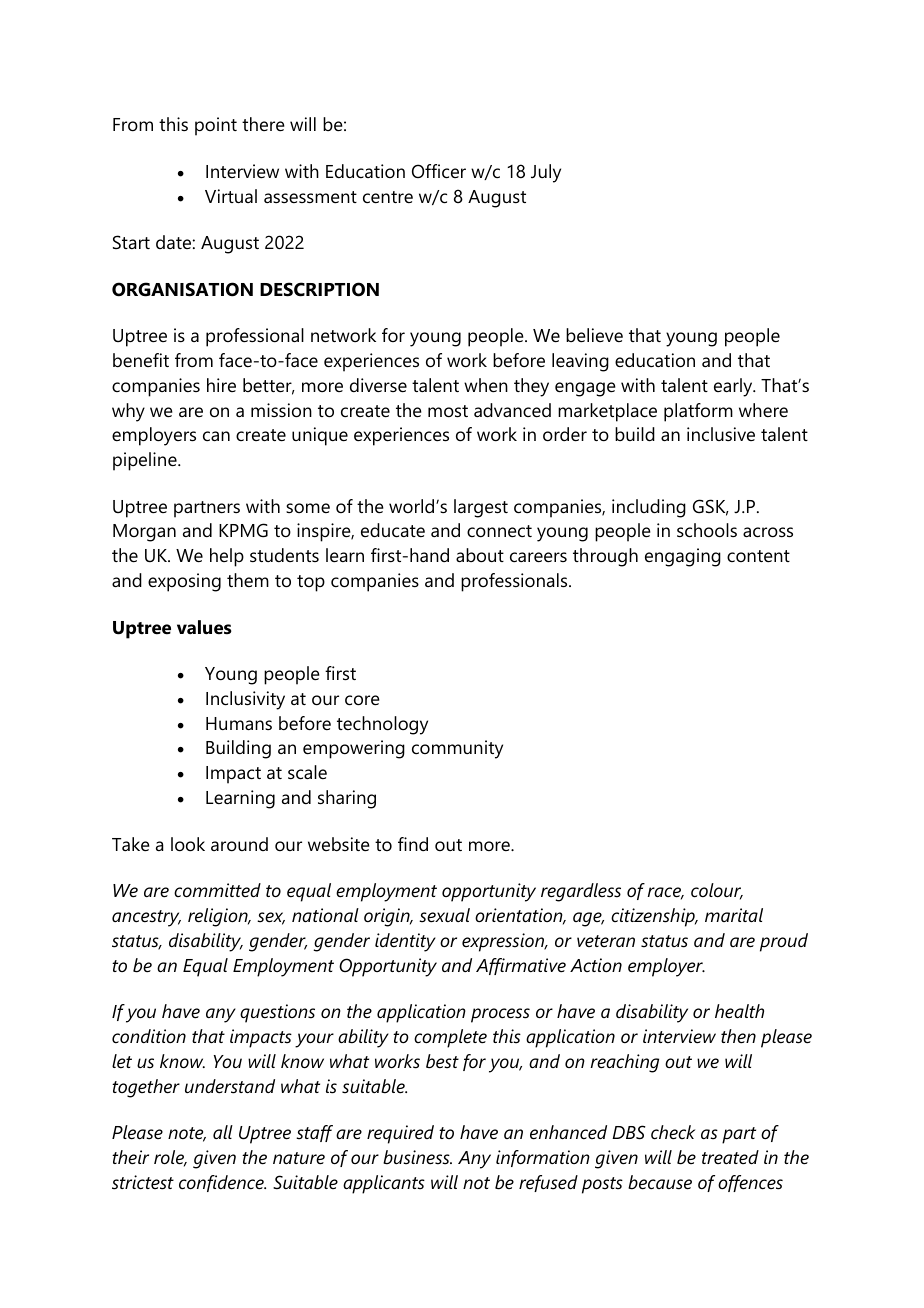 The height and width of the page is (1308, 924). I want to click on engaging, so click(683, 557).
